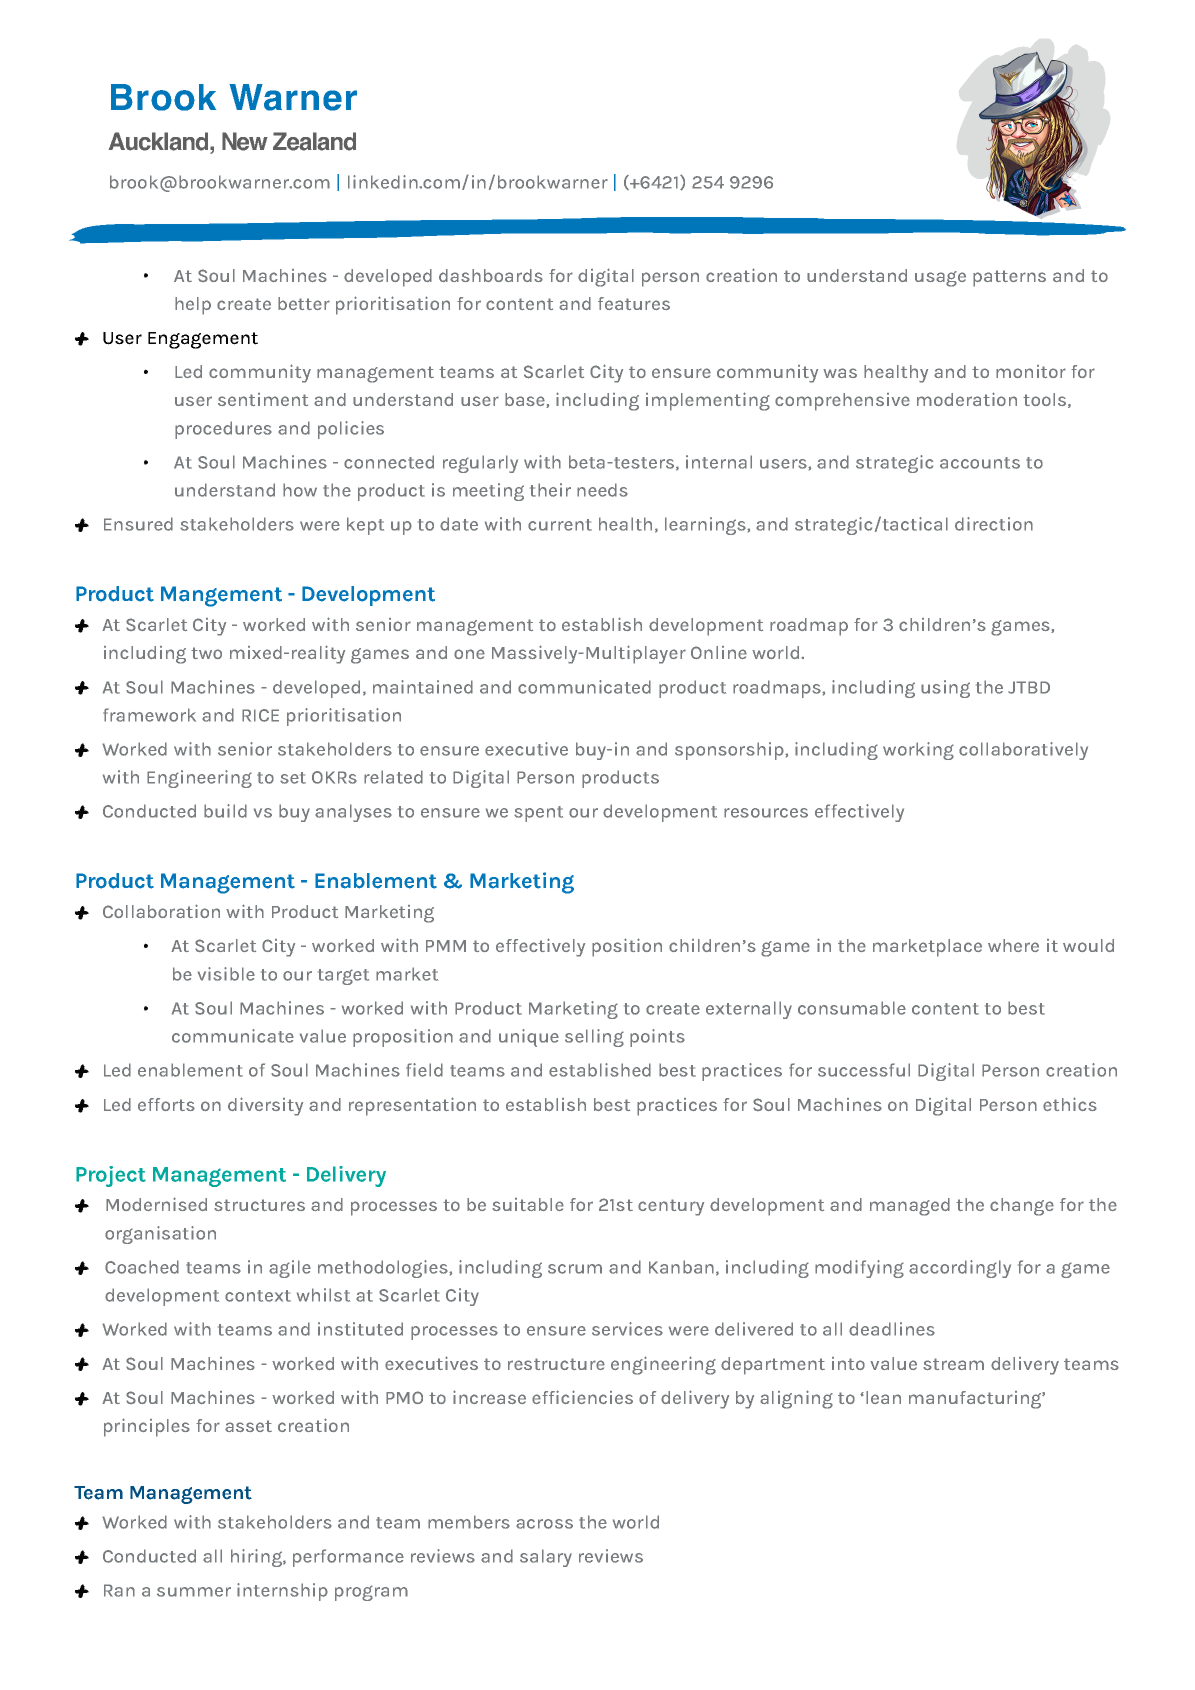  Describe the element at coordinates (940, 279) in the page. I see `usage` at that location.
